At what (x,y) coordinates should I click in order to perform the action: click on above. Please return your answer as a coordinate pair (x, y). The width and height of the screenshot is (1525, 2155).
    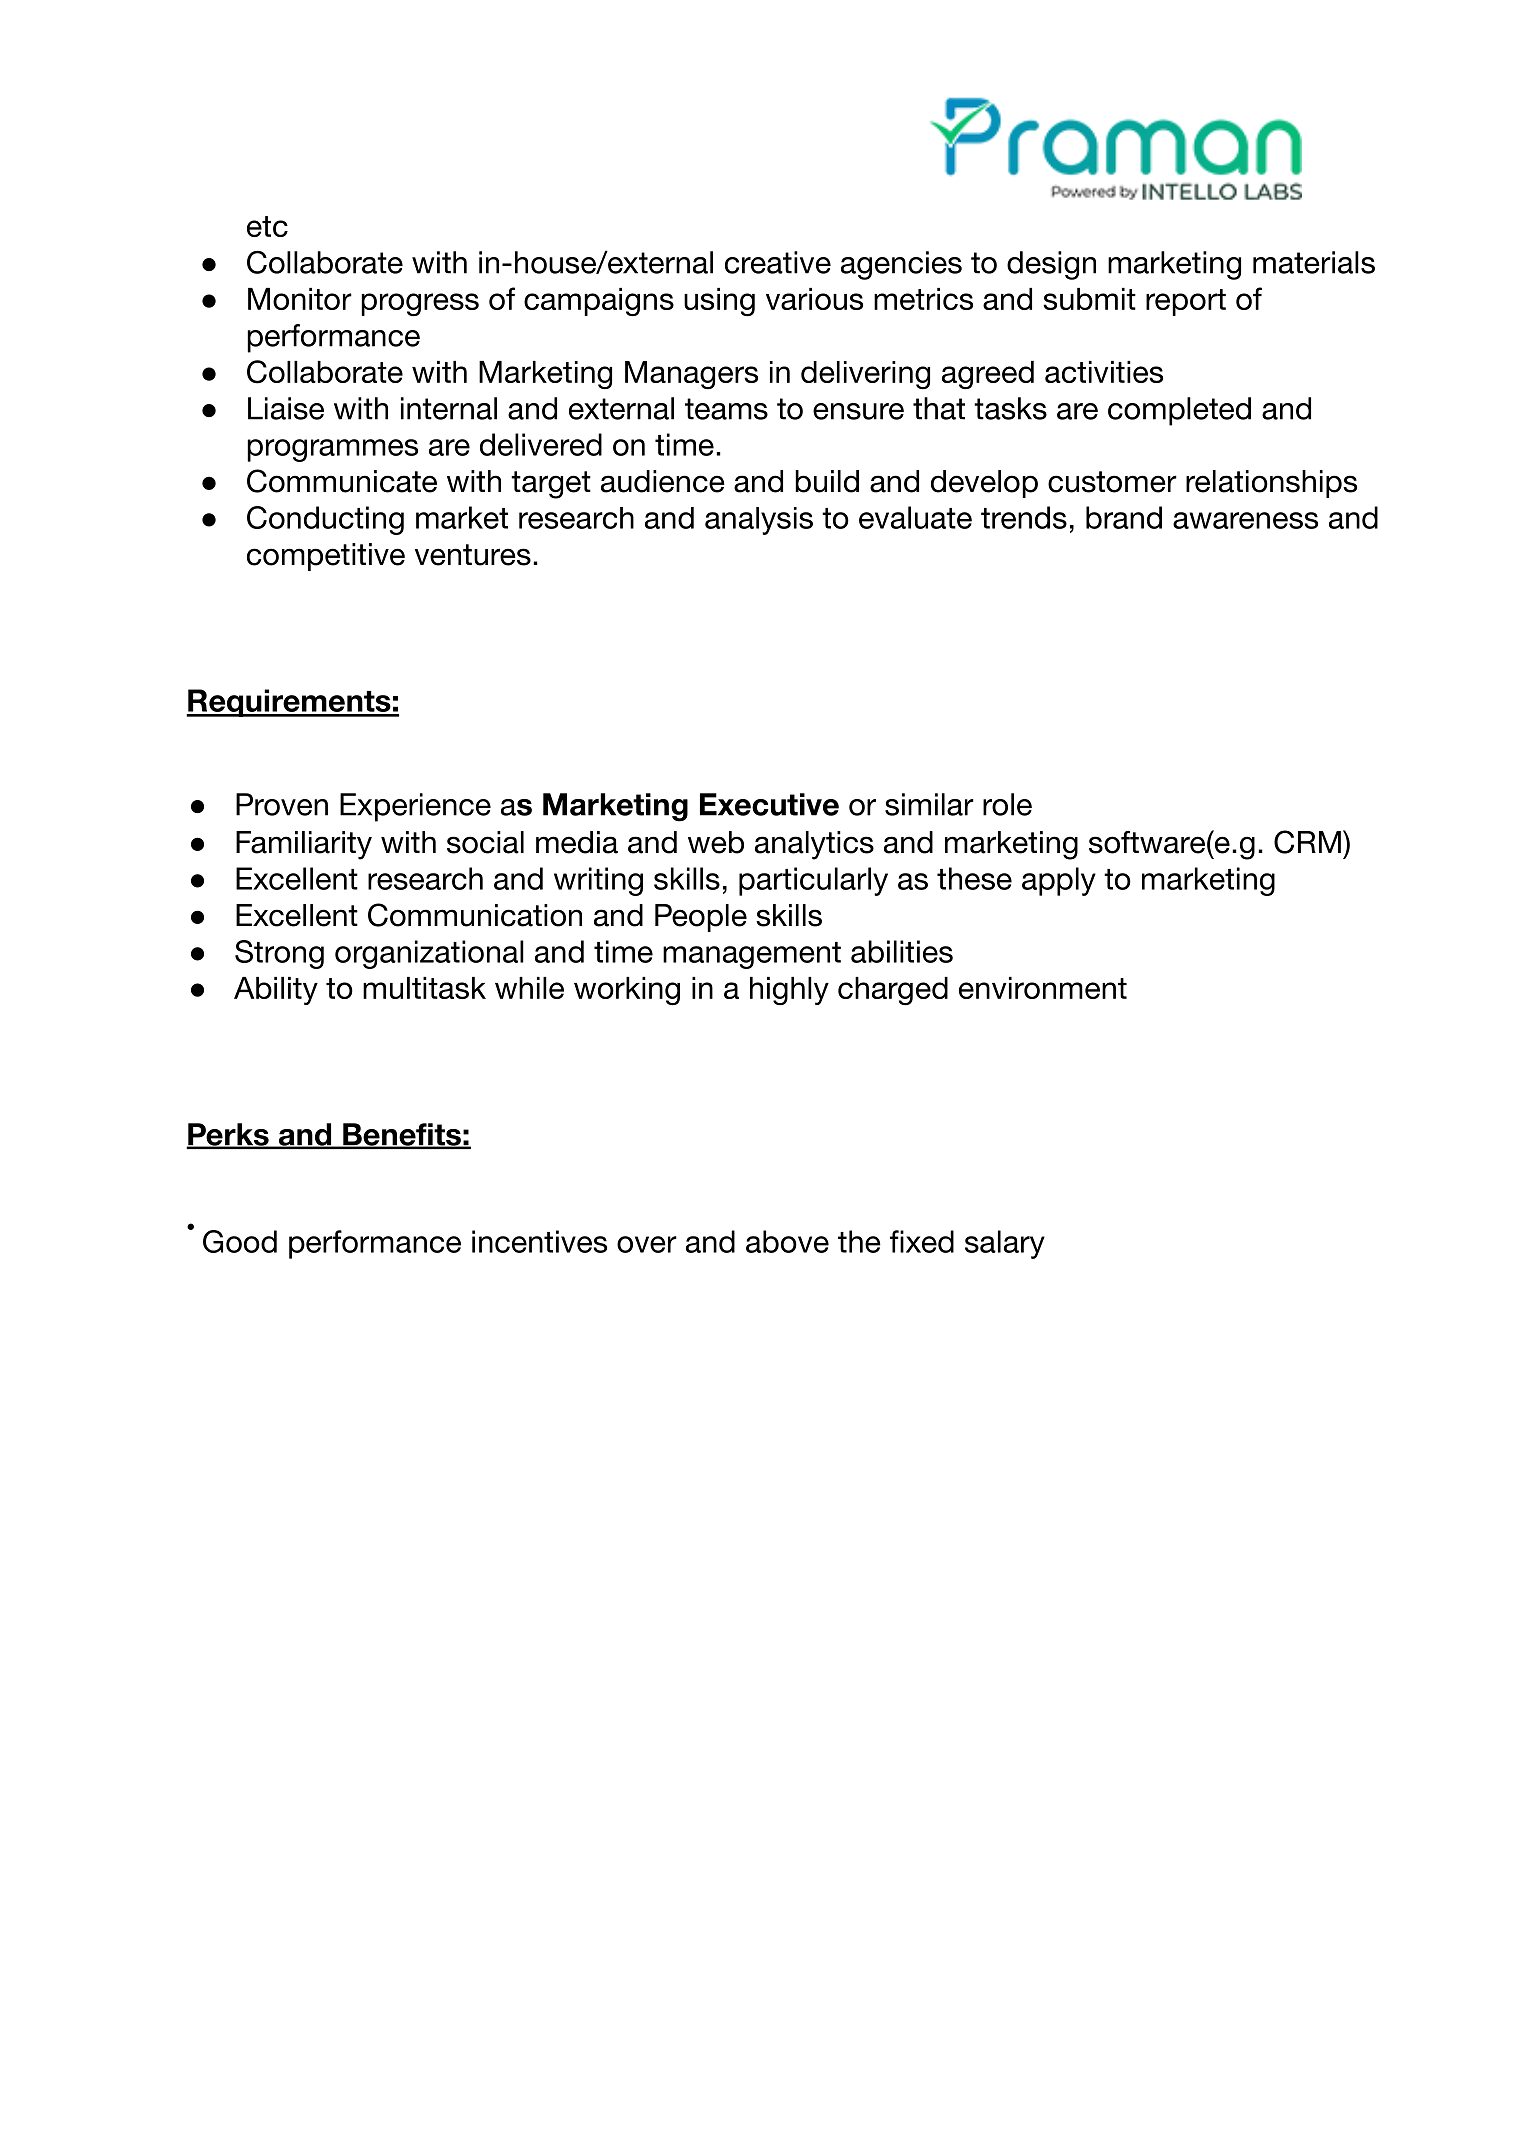
    Looking at the image, I should click on (787, 1241).
